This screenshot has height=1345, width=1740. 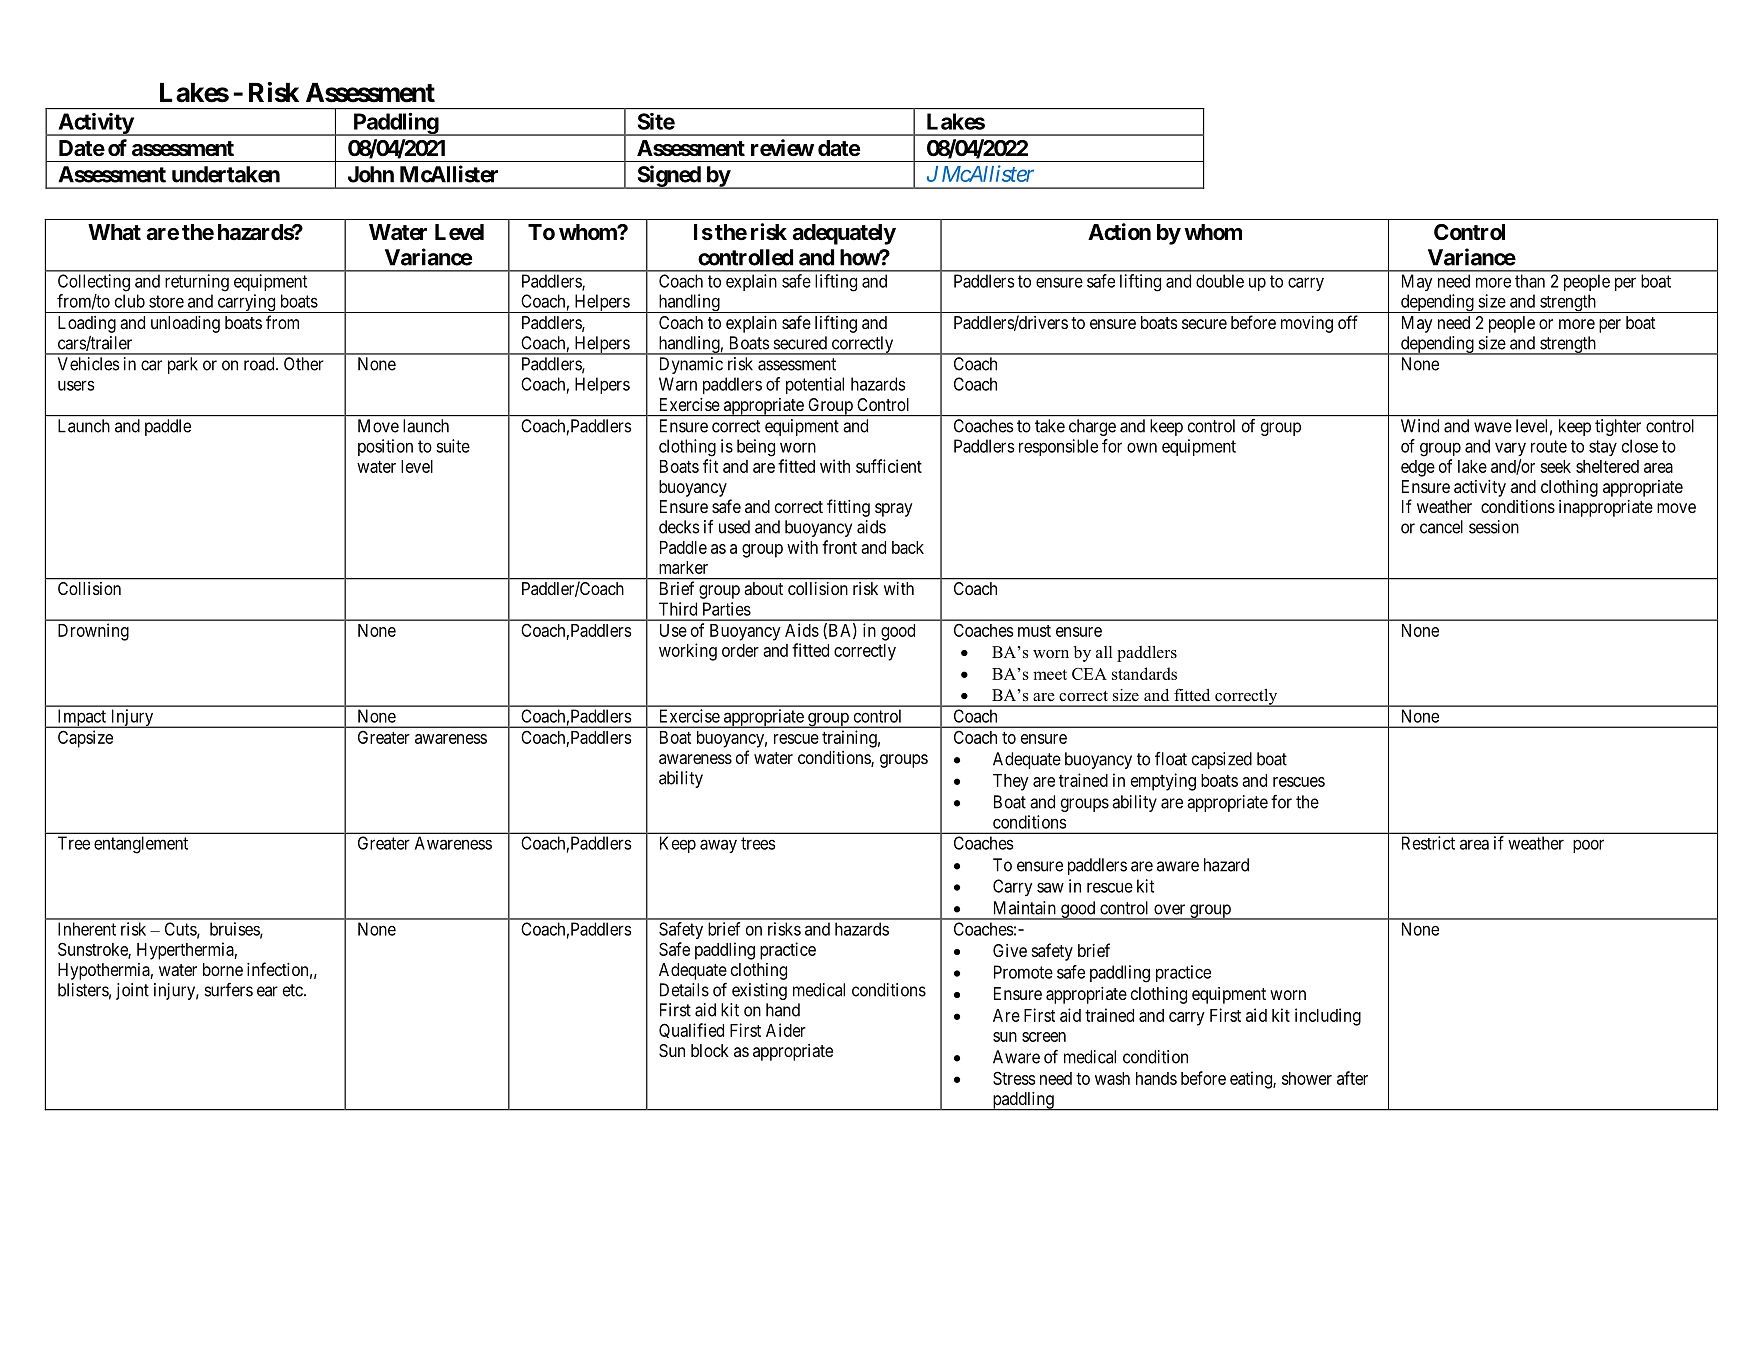 What do you see at coordinates (141, 845) in the screenshot?
I see `entanglement` at bounding box center [141, 845].
